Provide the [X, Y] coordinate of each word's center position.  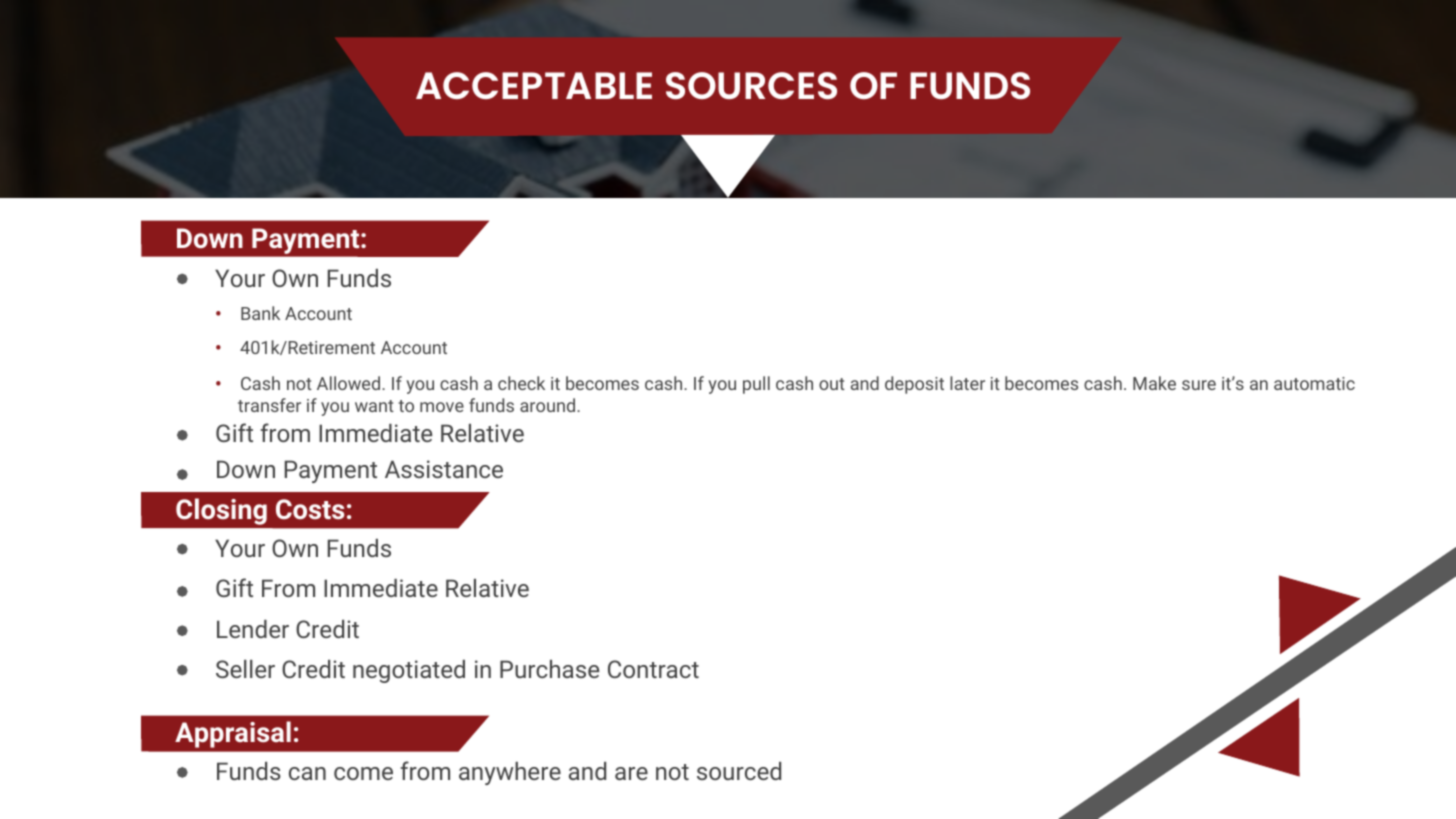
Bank [260, 313]
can [307, 773]
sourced [739, 771]
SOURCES [751, 85]
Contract [653, 669]
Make [1154, 383]
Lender [253, 629]
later [967, 383]
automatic [1314, 383]
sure [1199, 385]
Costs [310, 509]
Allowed [350, 383]
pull [756, 385]
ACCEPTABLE [534, 85]
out [832, 384]
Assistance [444, 469]
